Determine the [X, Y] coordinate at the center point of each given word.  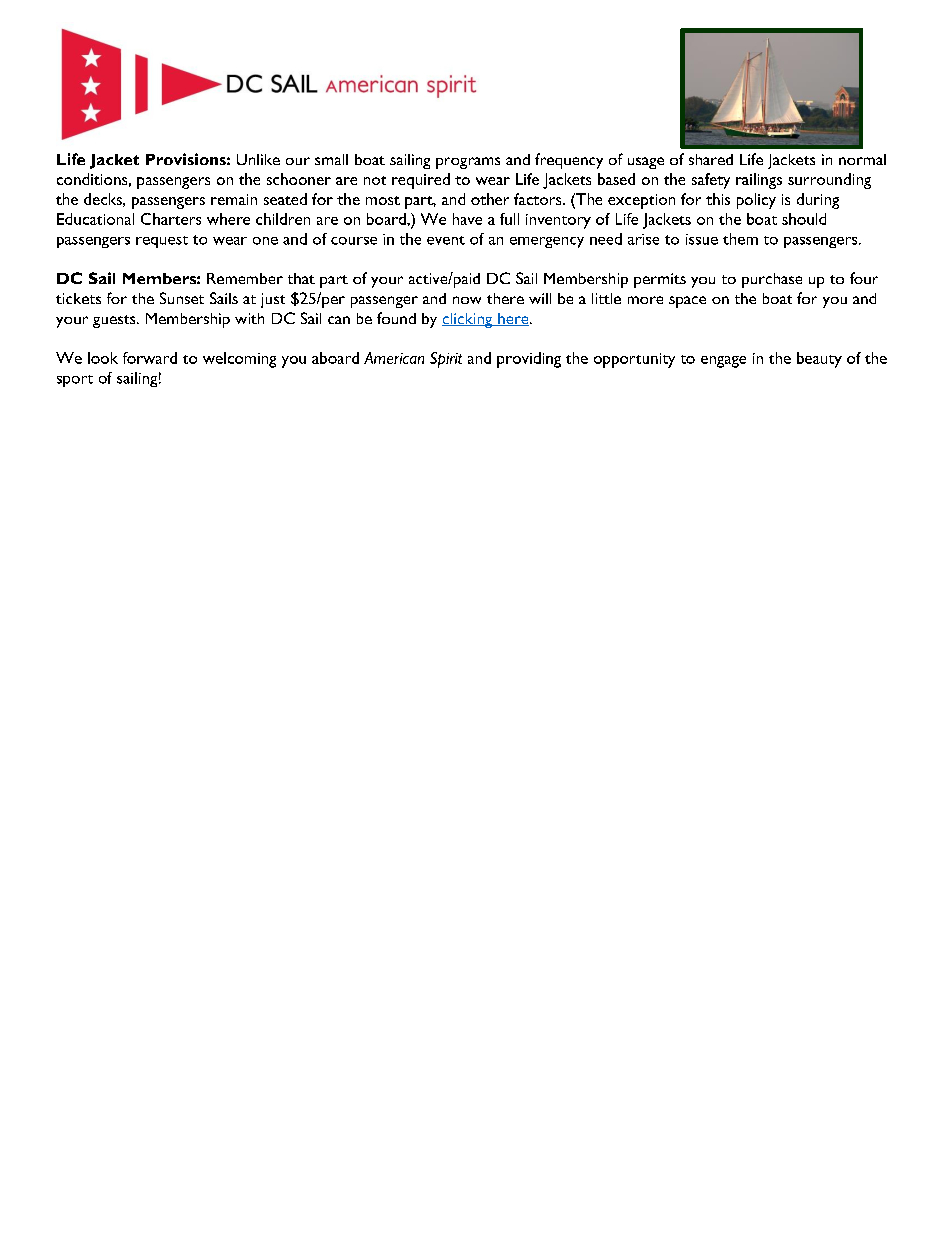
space [687, 302]
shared [711, 159]
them [740, 239]
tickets [78, 298]
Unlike [258, 159]
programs [468, 163]
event [446, 240]
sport [75, 381]
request [162, 242]
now [467, 300]
